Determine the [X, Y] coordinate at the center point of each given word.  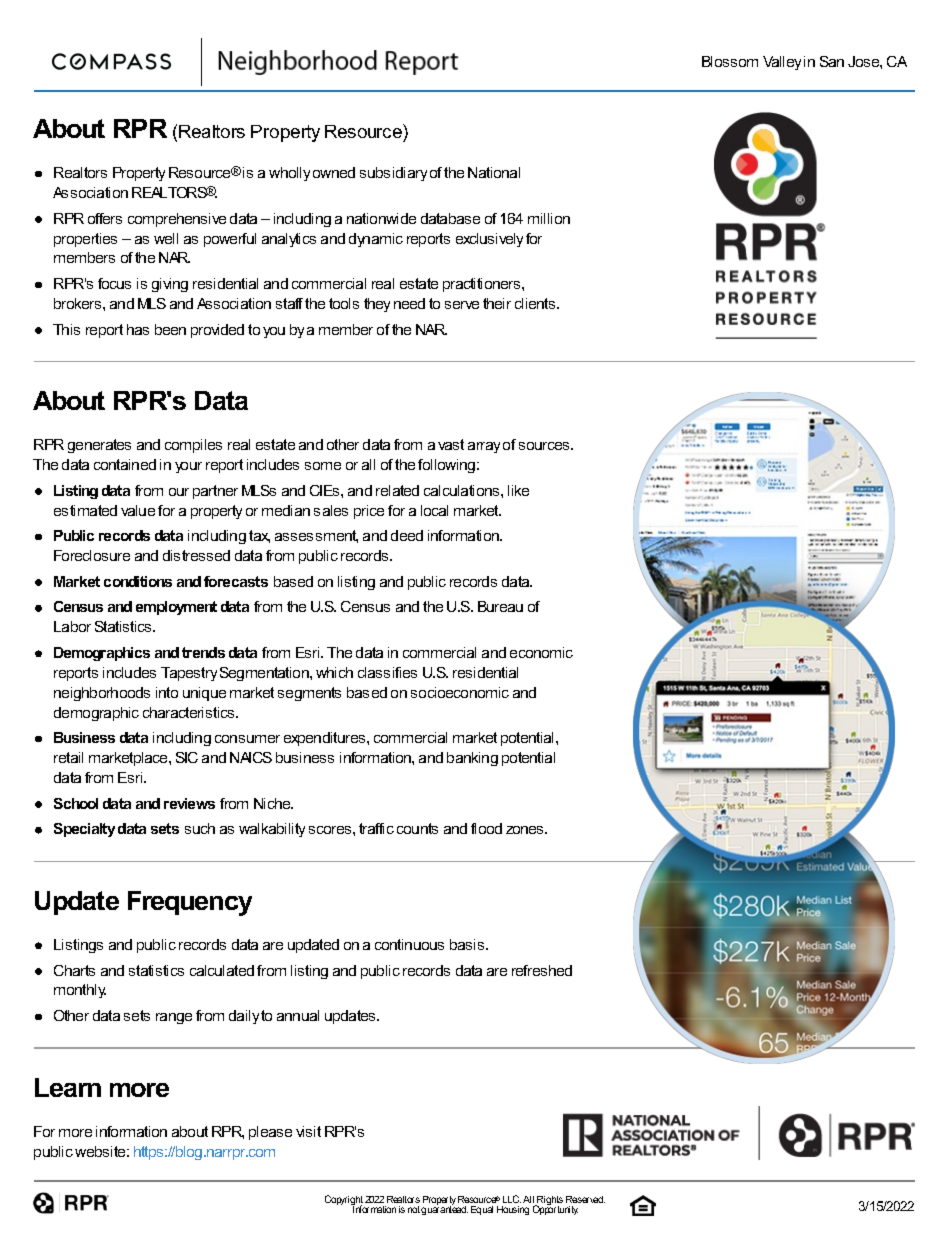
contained [125, 464]
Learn [68, 1087]
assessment [316, 536]
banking [472, 759]
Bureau [500, 606]
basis [468, 944]
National [494, 172]
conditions [138, 581]
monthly [80, 991]
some [323, 466]
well [166, 238]
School [76, 803]
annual [298, 1015]
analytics [289, 240]
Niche [273, 803]
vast [451, 444]
